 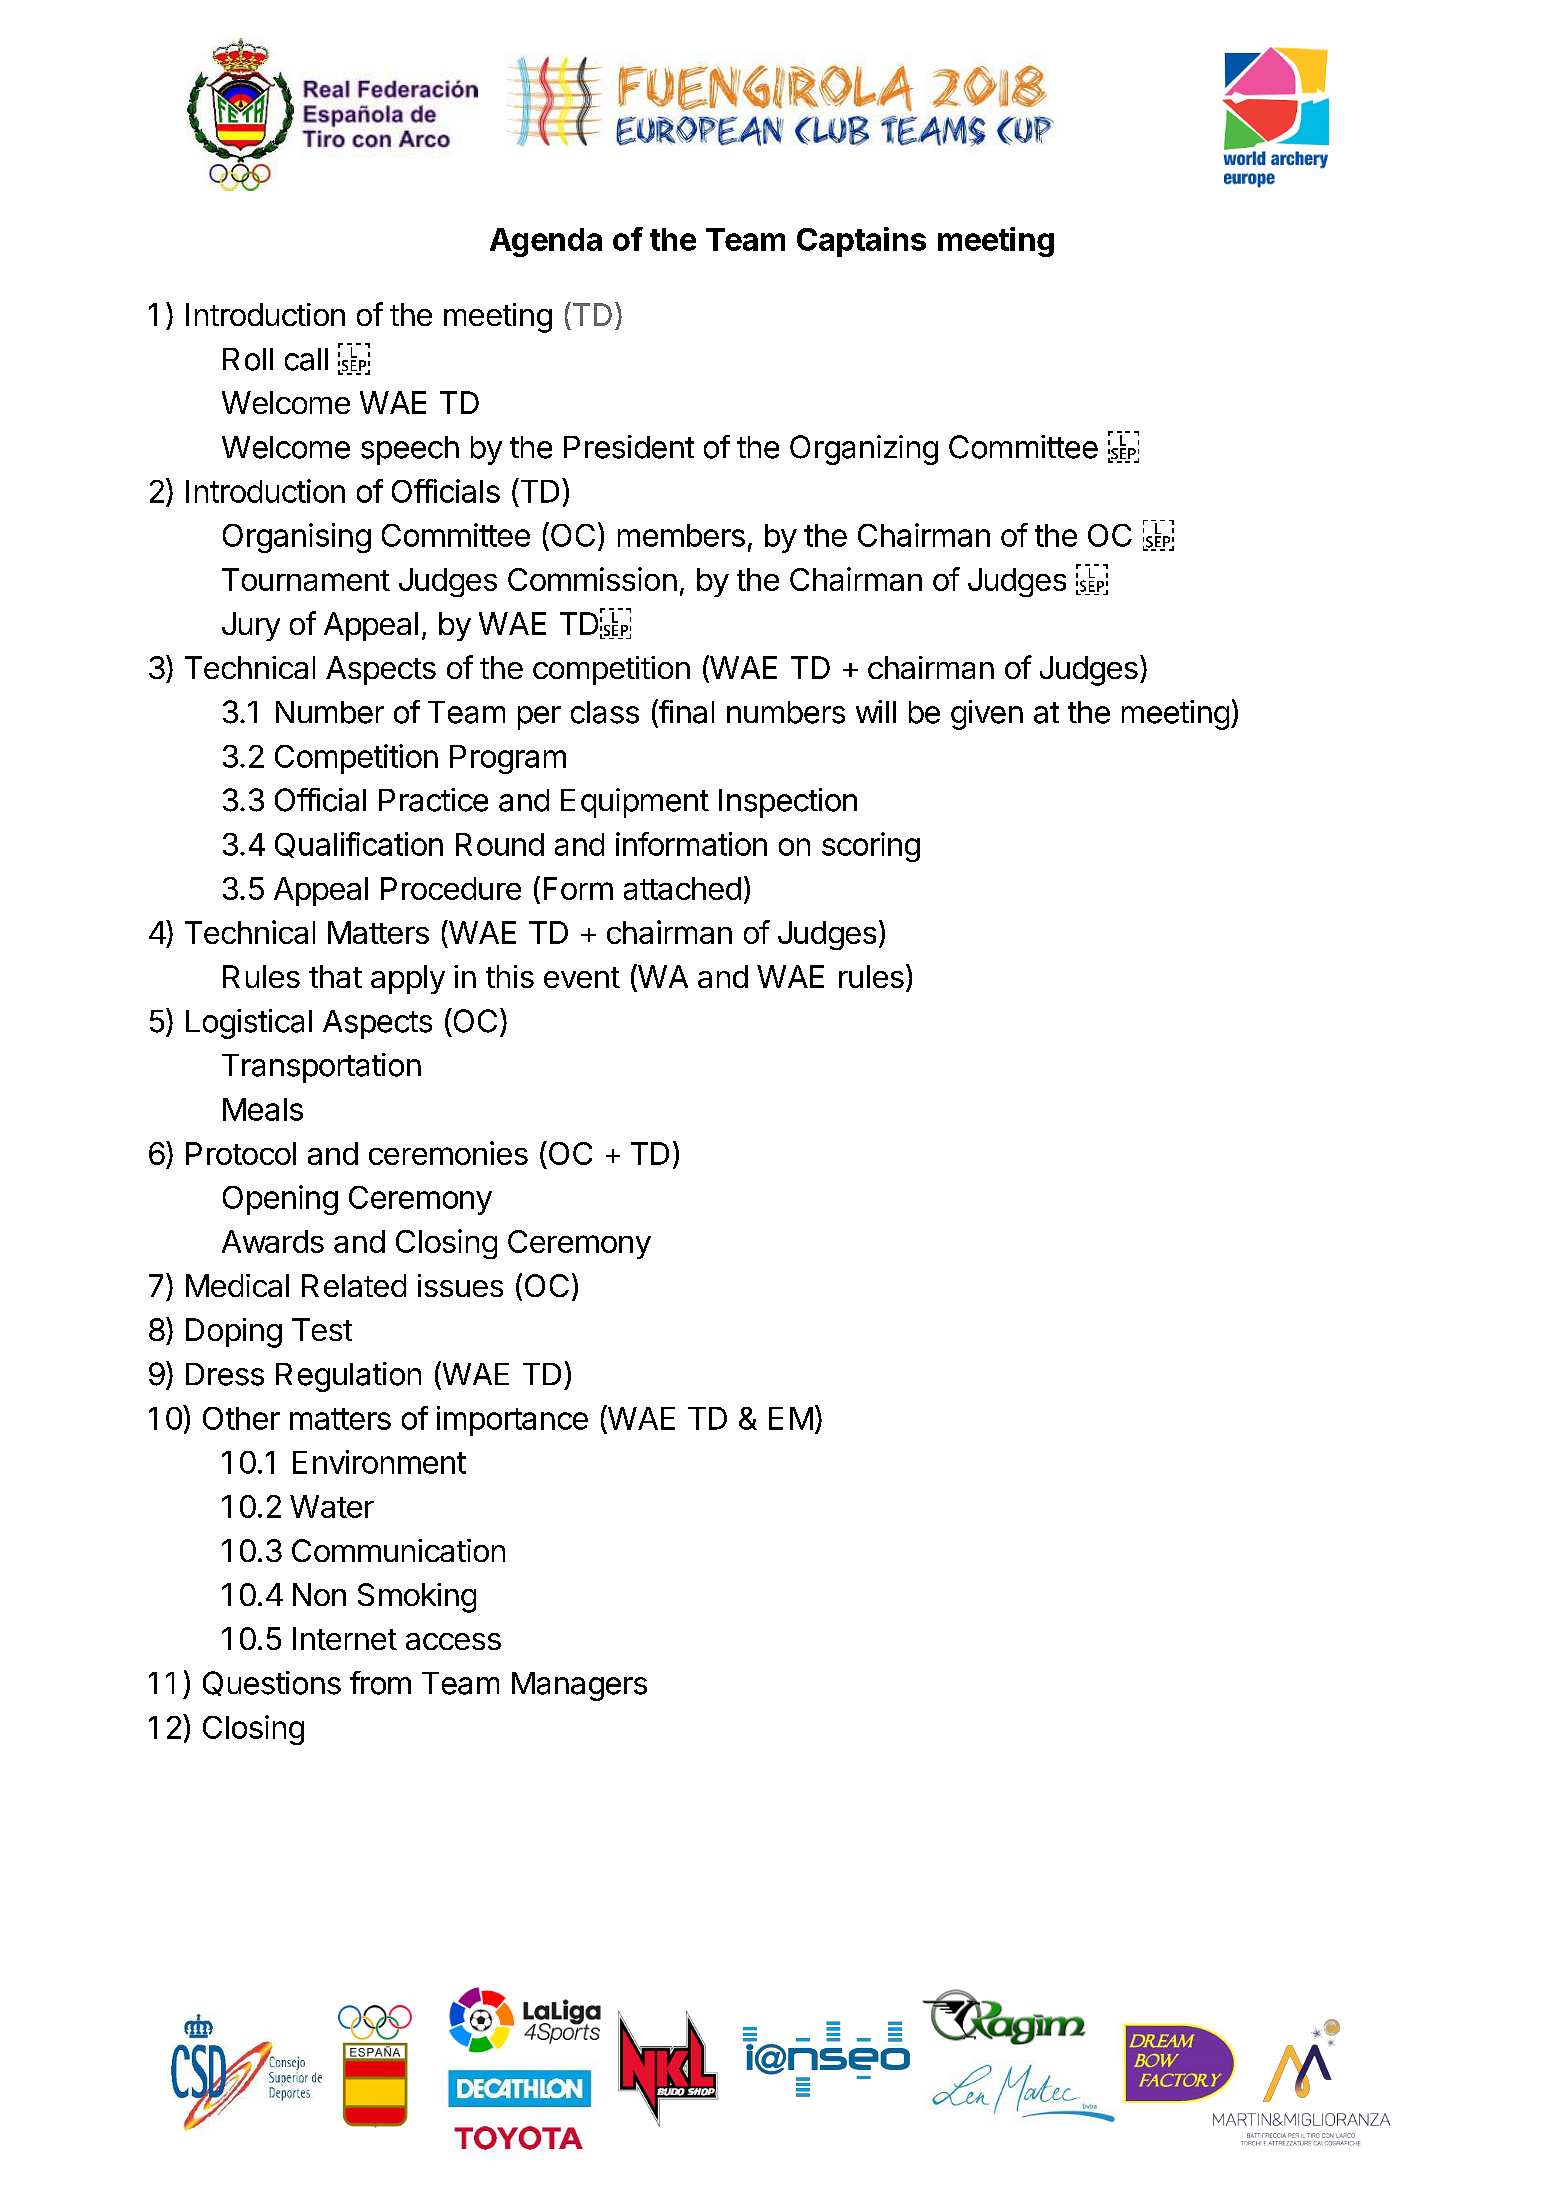 What do you see at coordinates (408, 979) in the screenshot?
I see `apply` at bounding box center [408, 979].
